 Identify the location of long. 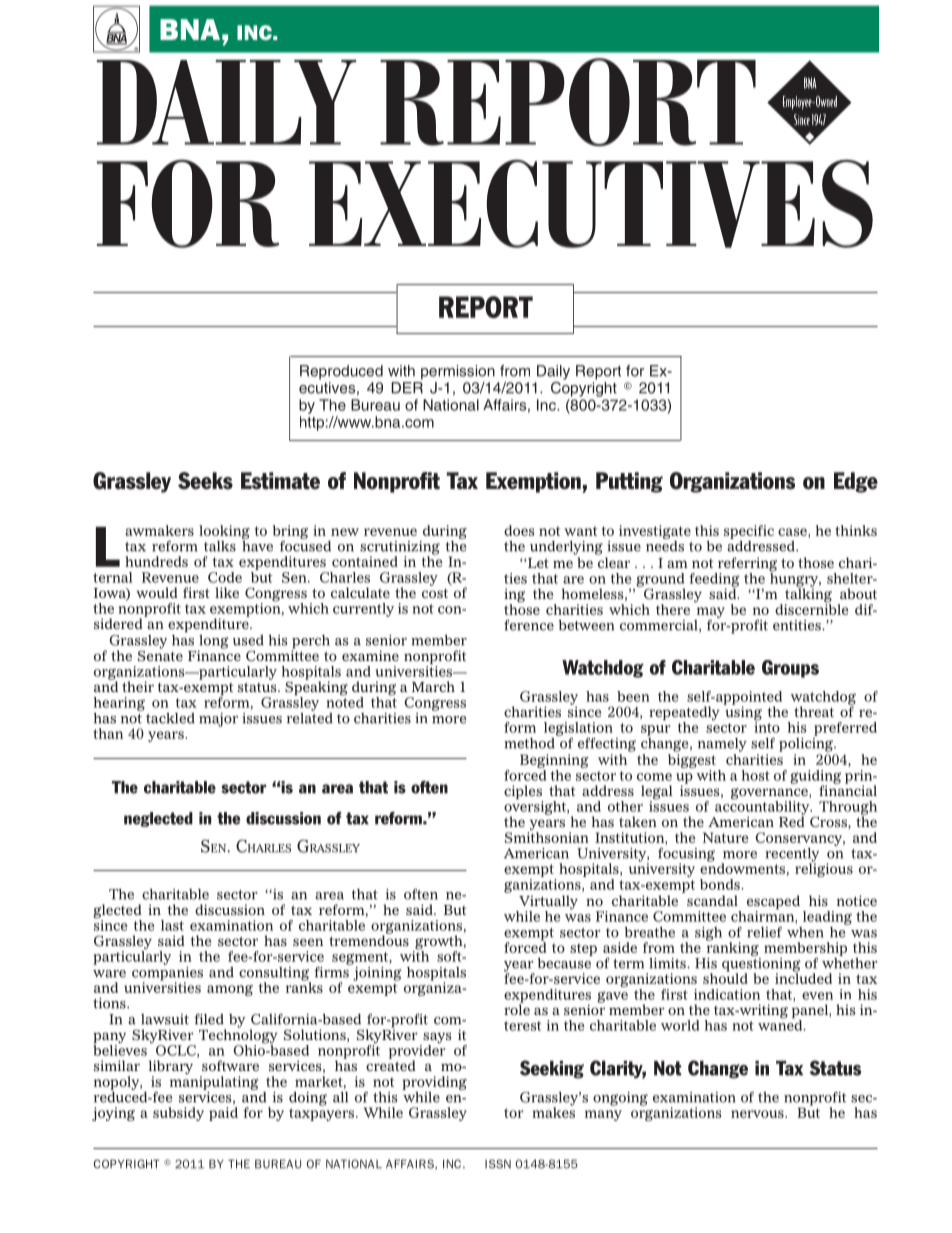
(213, 643).
